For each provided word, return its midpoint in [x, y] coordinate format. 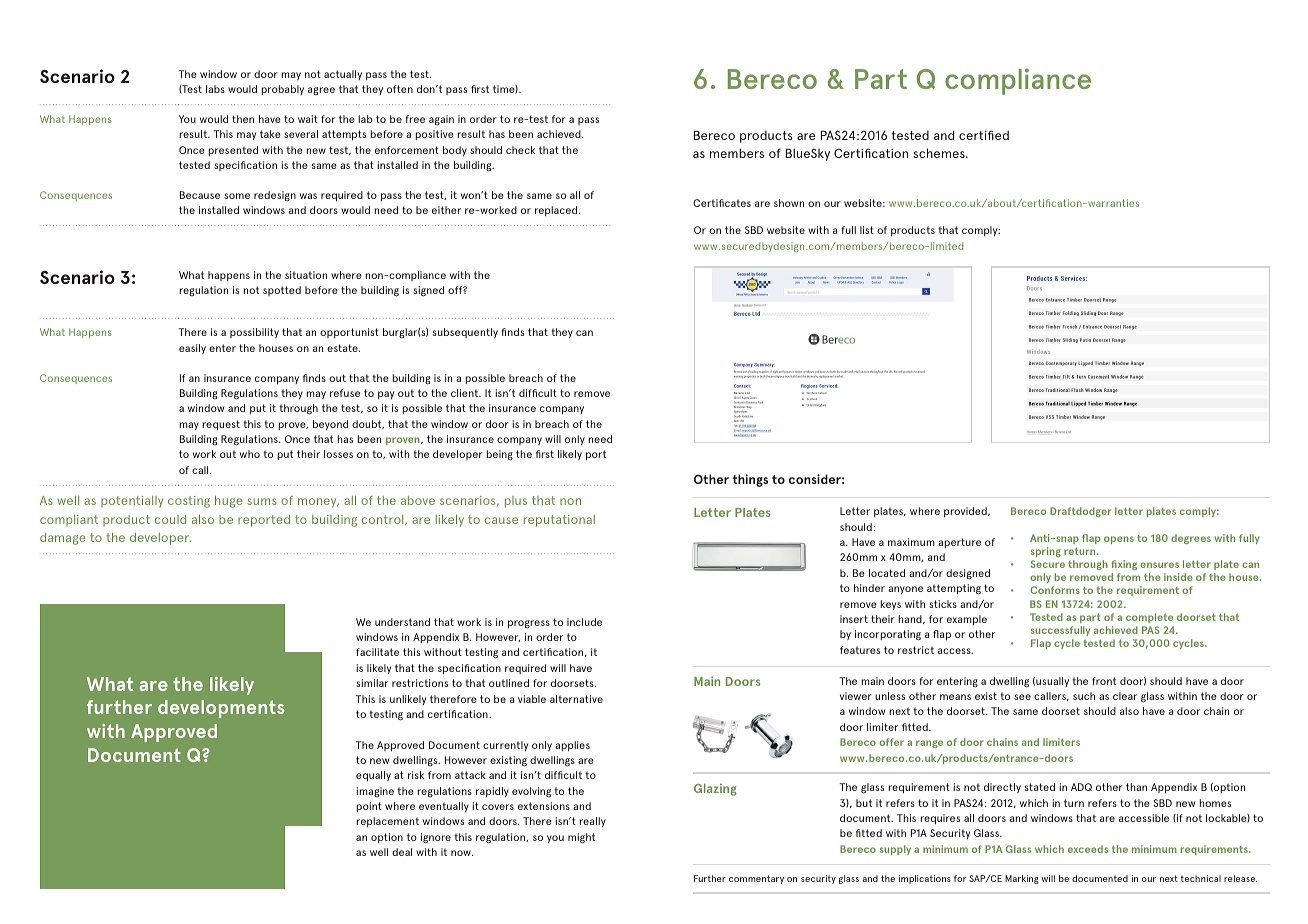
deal [402, 852]
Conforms [1055, 590]
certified [984, 135]
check [520, 150]
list [867, 230]
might [581, 838]
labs [215, 89]
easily [192, 349]
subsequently [465, 333]
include [584, 622]
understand [402, 622]
